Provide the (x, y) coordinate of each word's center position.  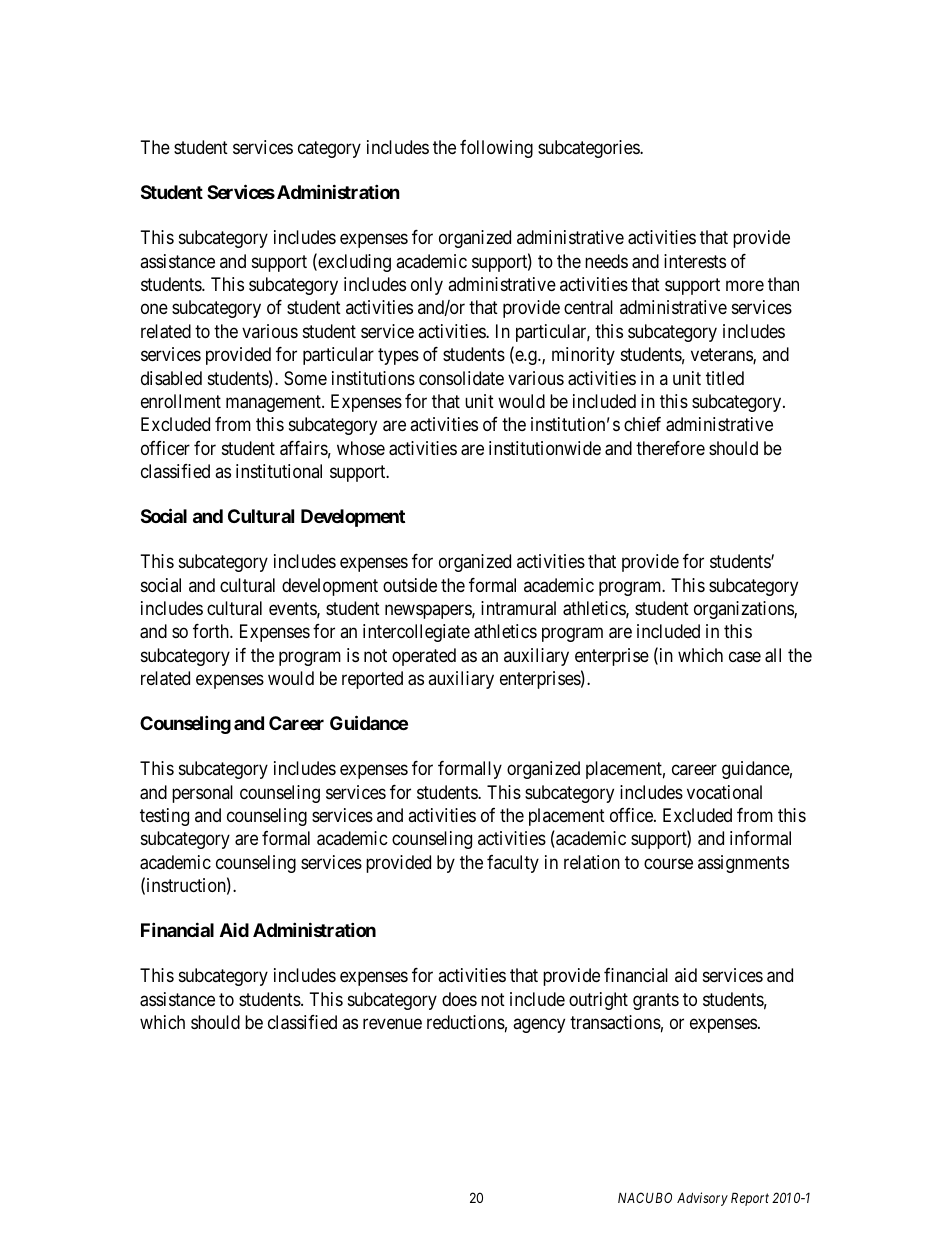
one (154, 309)
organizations (744, 610)
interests (695, 261)
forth (212, 631)
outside (410, 585)
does (459, 999)
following (496, 149)
